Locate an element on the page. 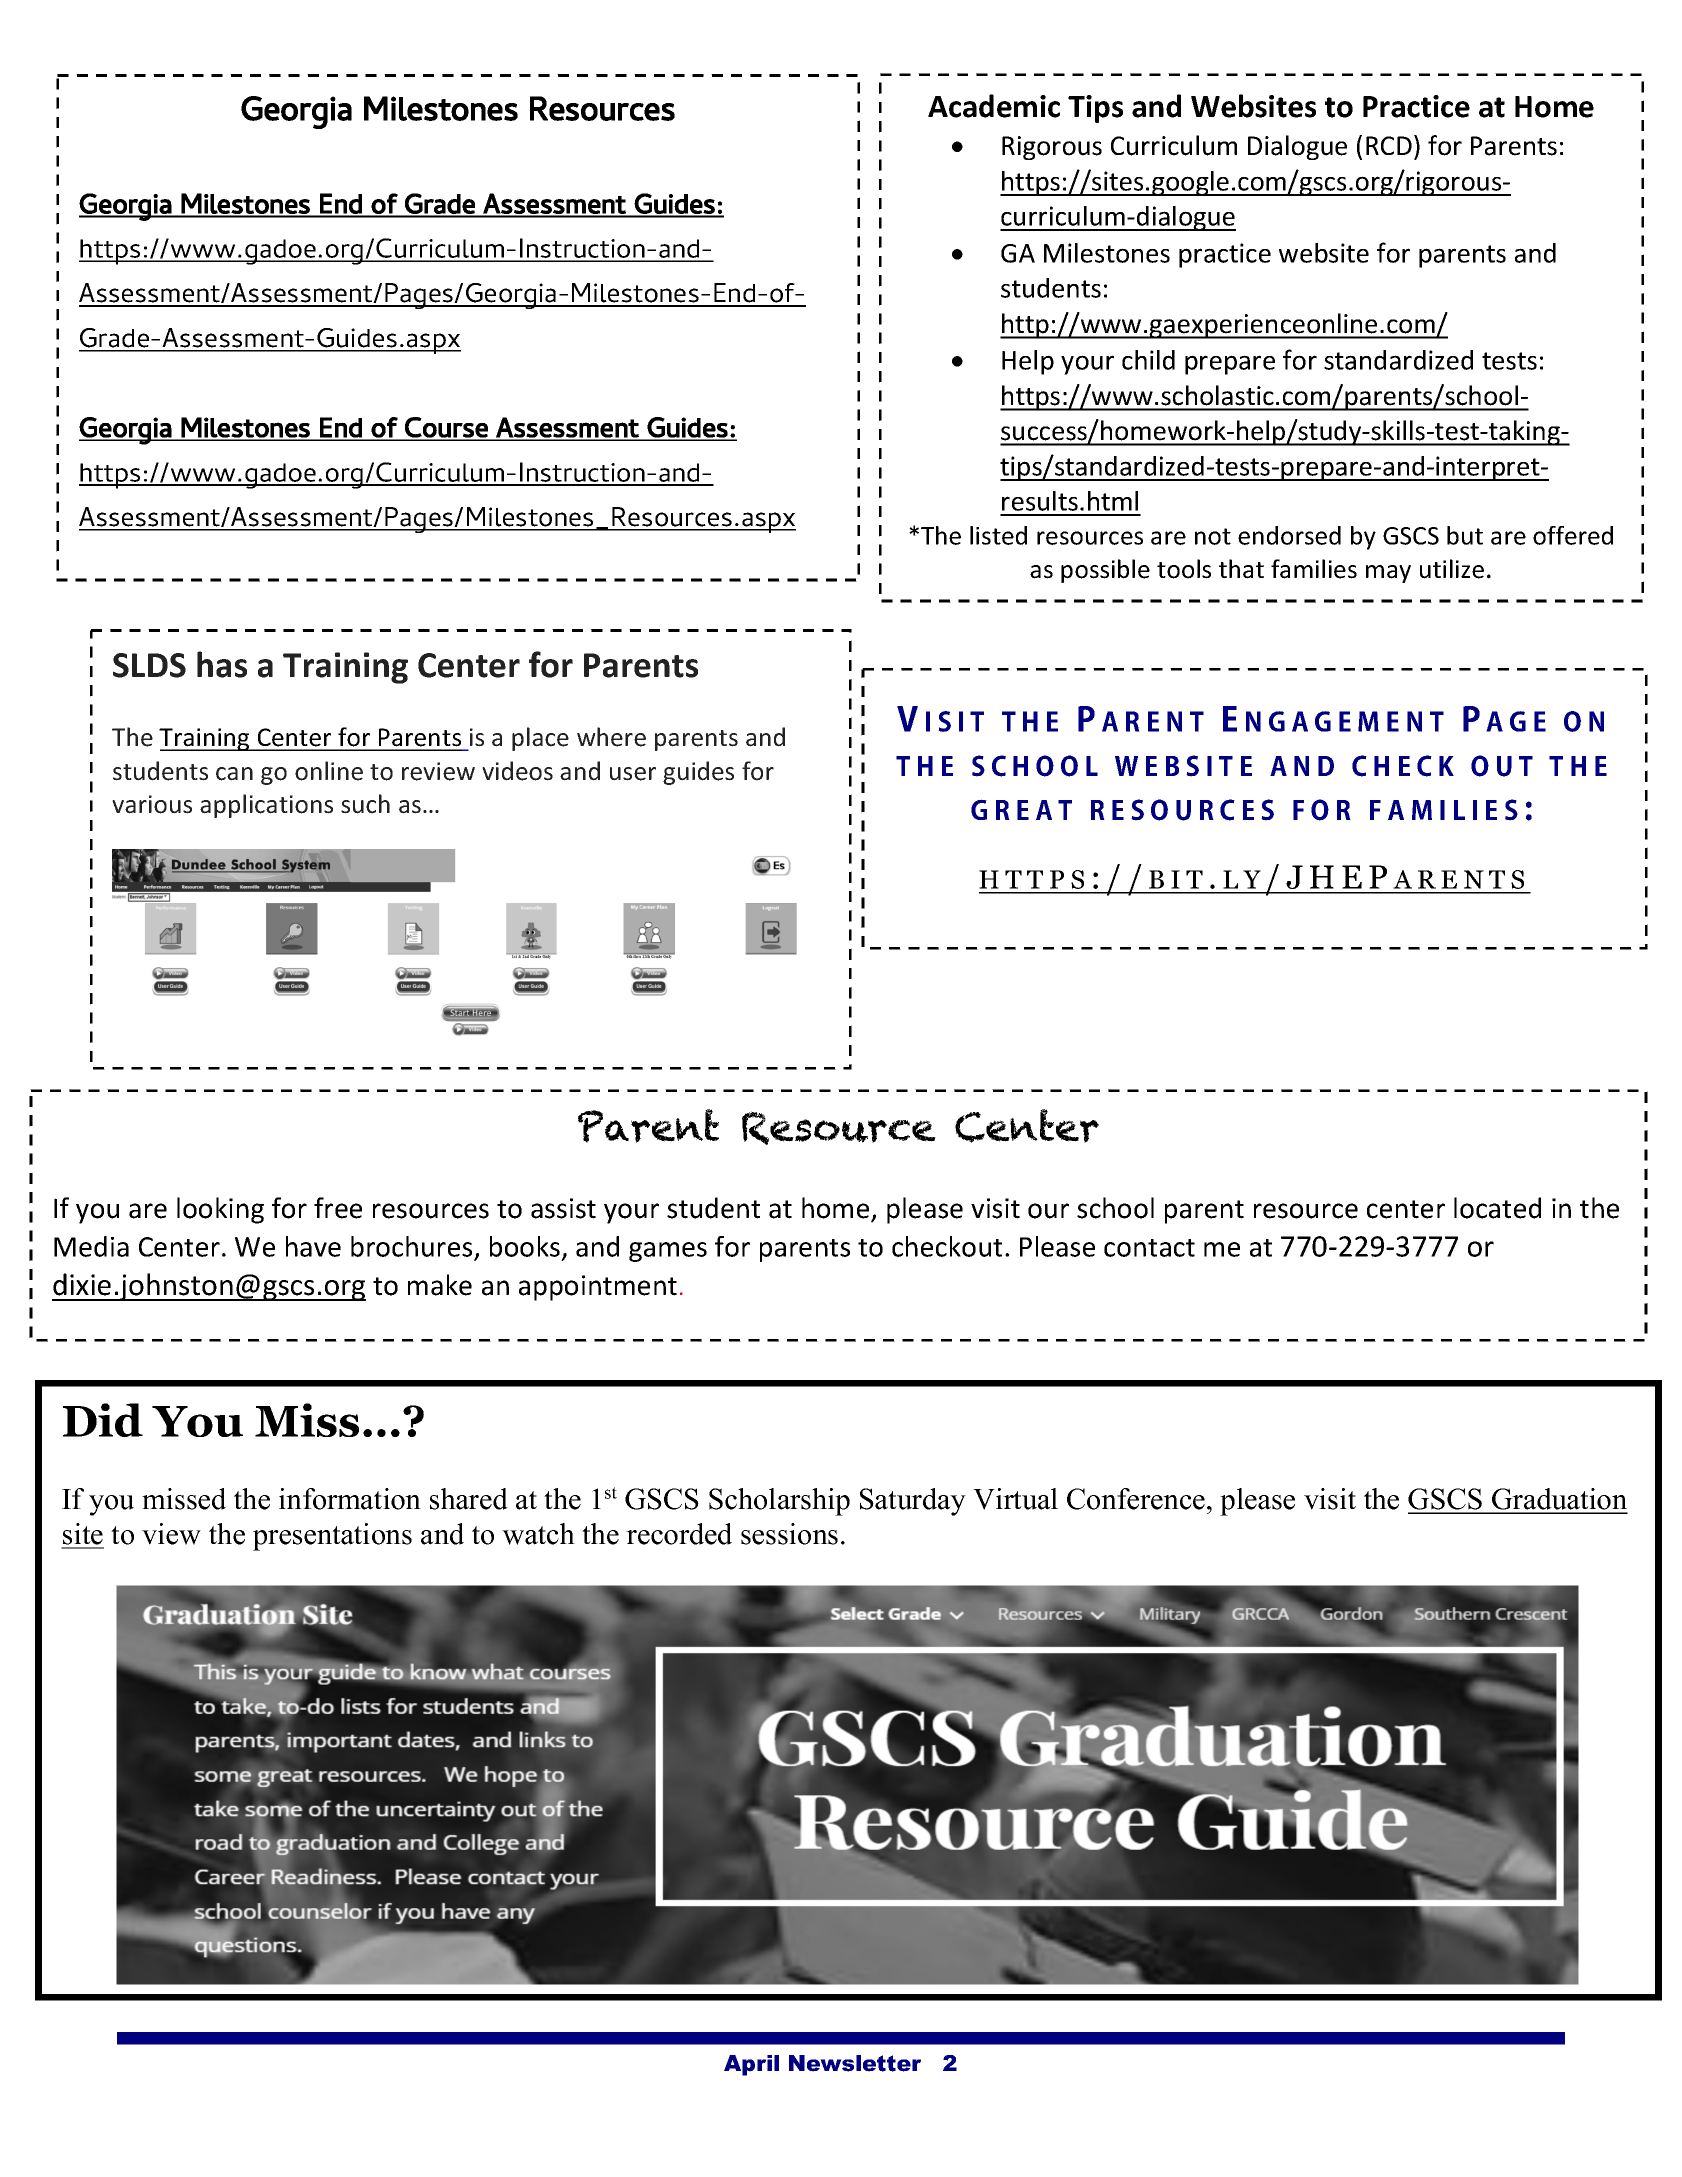 This image has width=1682, height=2177. Newsletter is located at coordinates (855, 2063).
